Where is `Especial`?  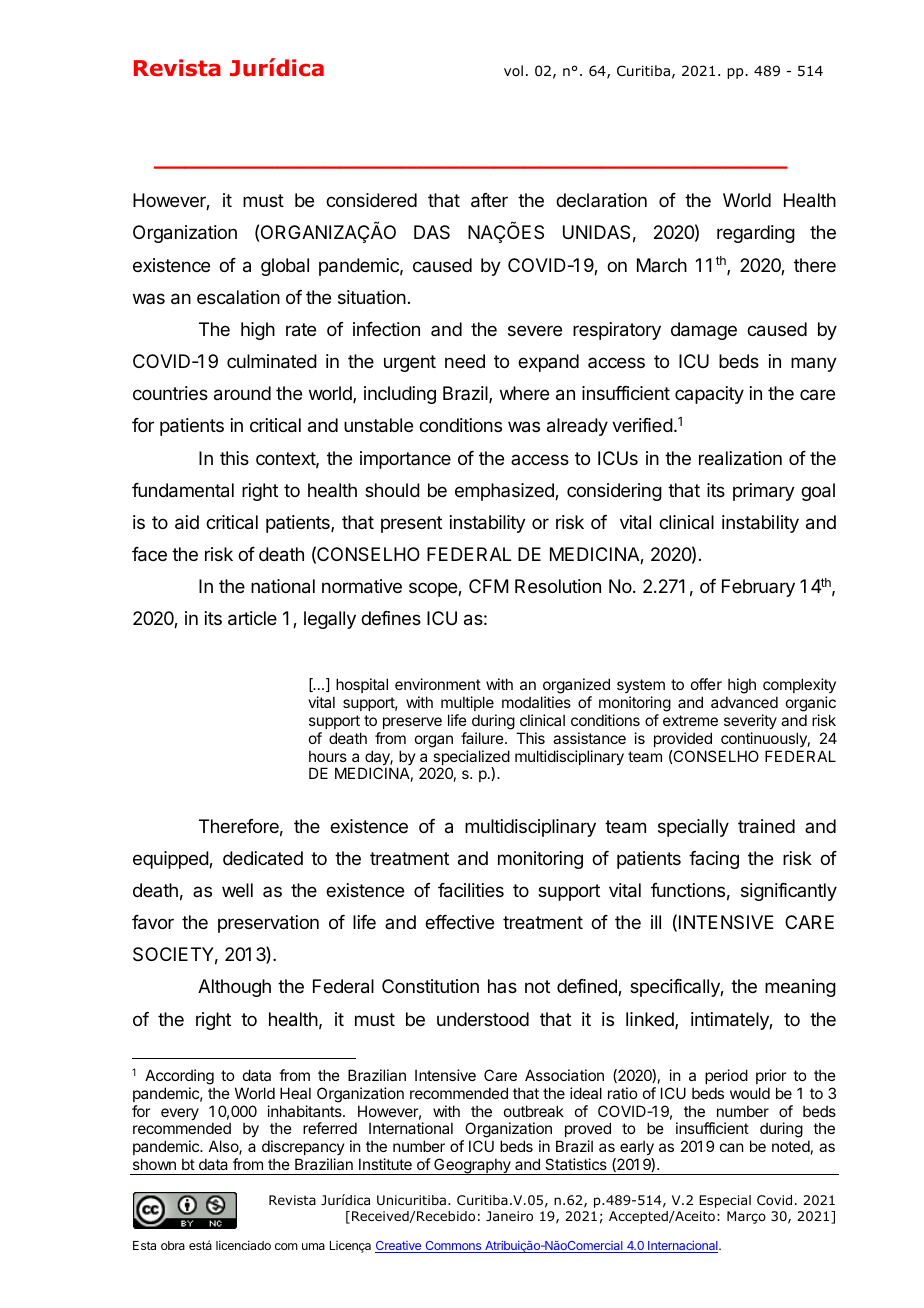
Especial is located at coordinates (725, 1201).
